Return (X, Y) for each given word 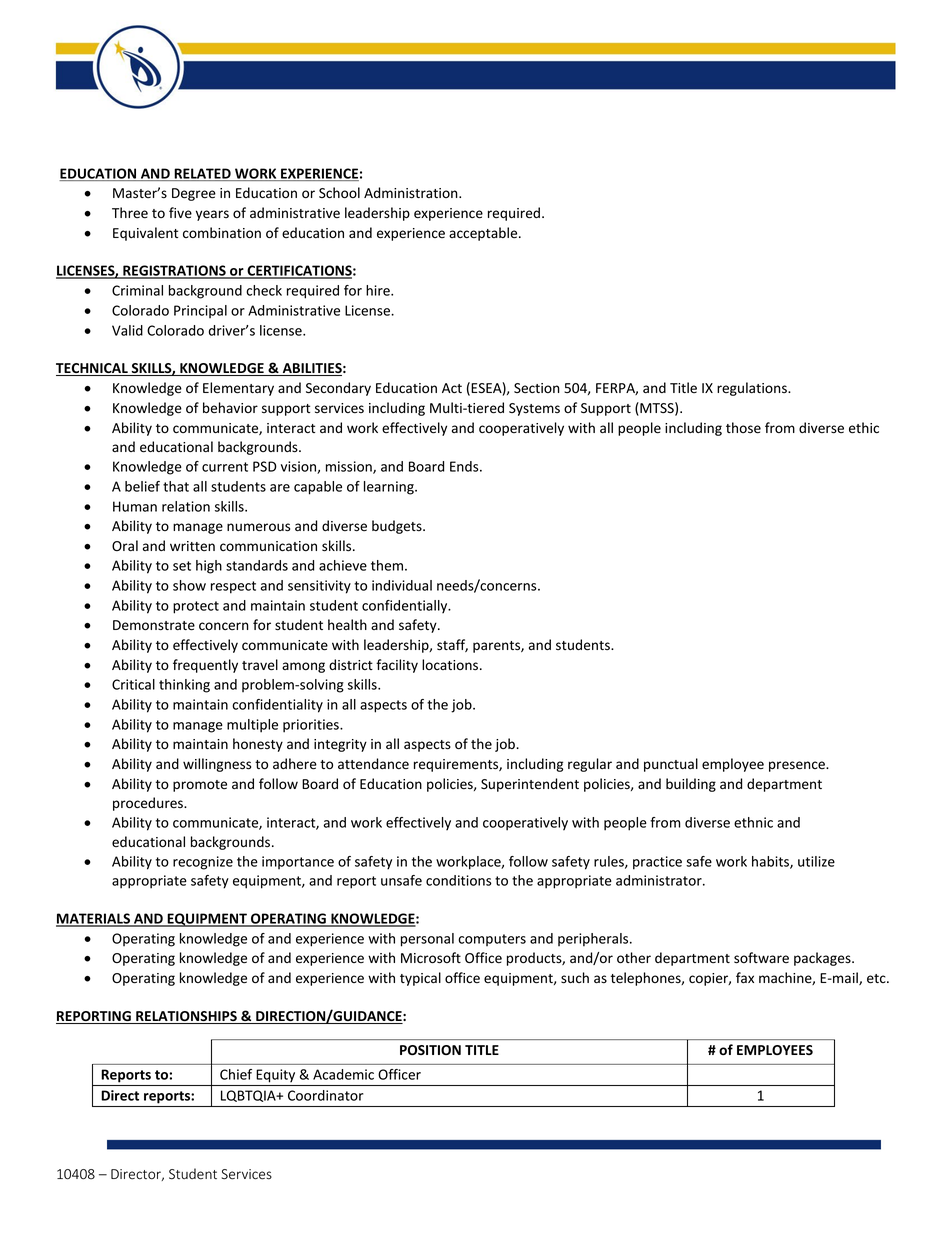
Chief (236, 1074)
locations (451, 665)
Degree (194, 194)
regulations (753, 389)
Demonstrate (154, 625)
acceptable (484, 234)
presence (798, 766)
